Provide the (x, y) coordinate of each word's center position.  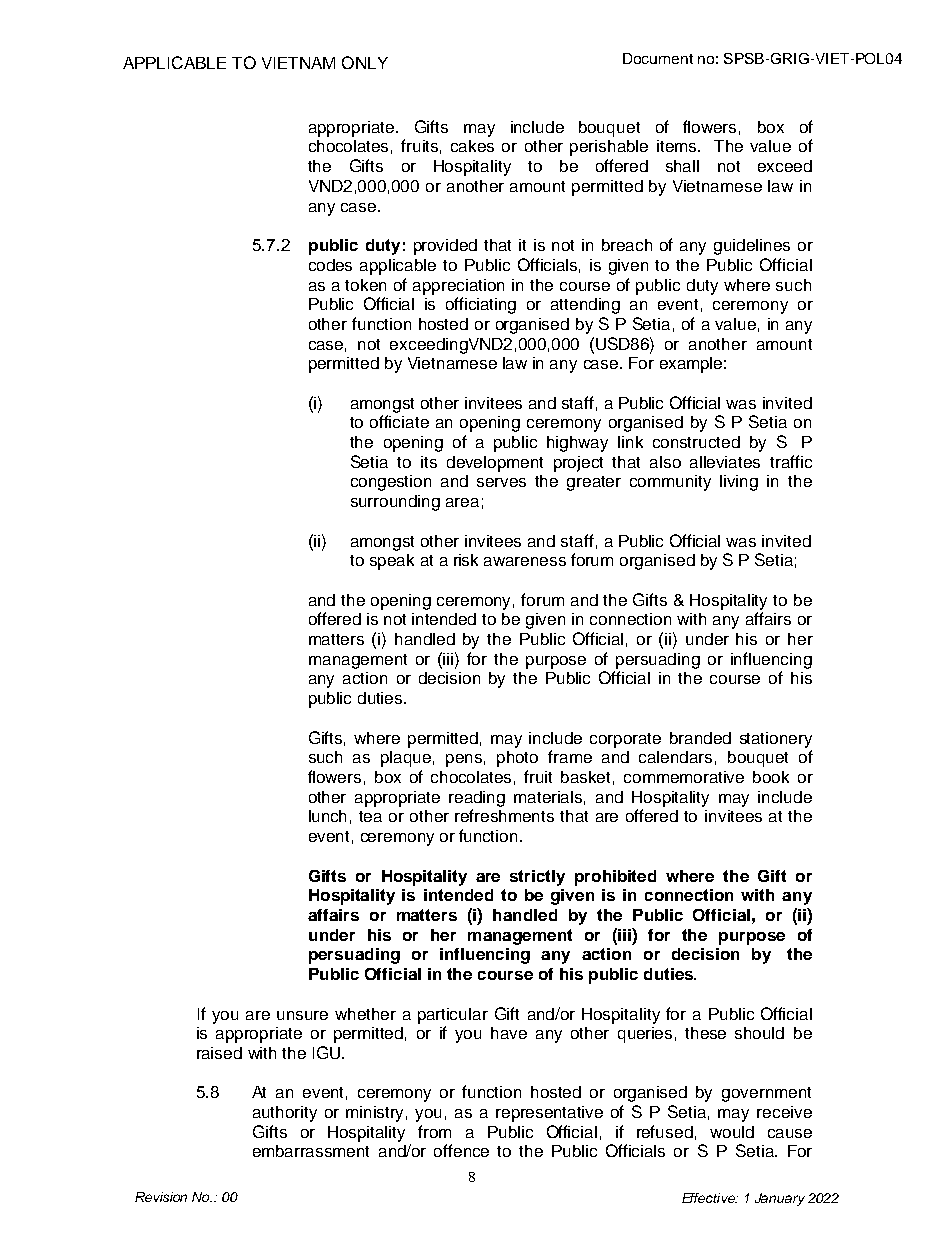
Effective (709, 1198)
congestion (391, 483)
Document (658, 58)
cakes (472, 146)
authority (285, 1114)
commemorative (684, 777)
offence (461, 1150)
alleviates (725, 462)
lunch (327, 816)
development (495, 464)
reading (477, 799)
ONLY (365, 62)
